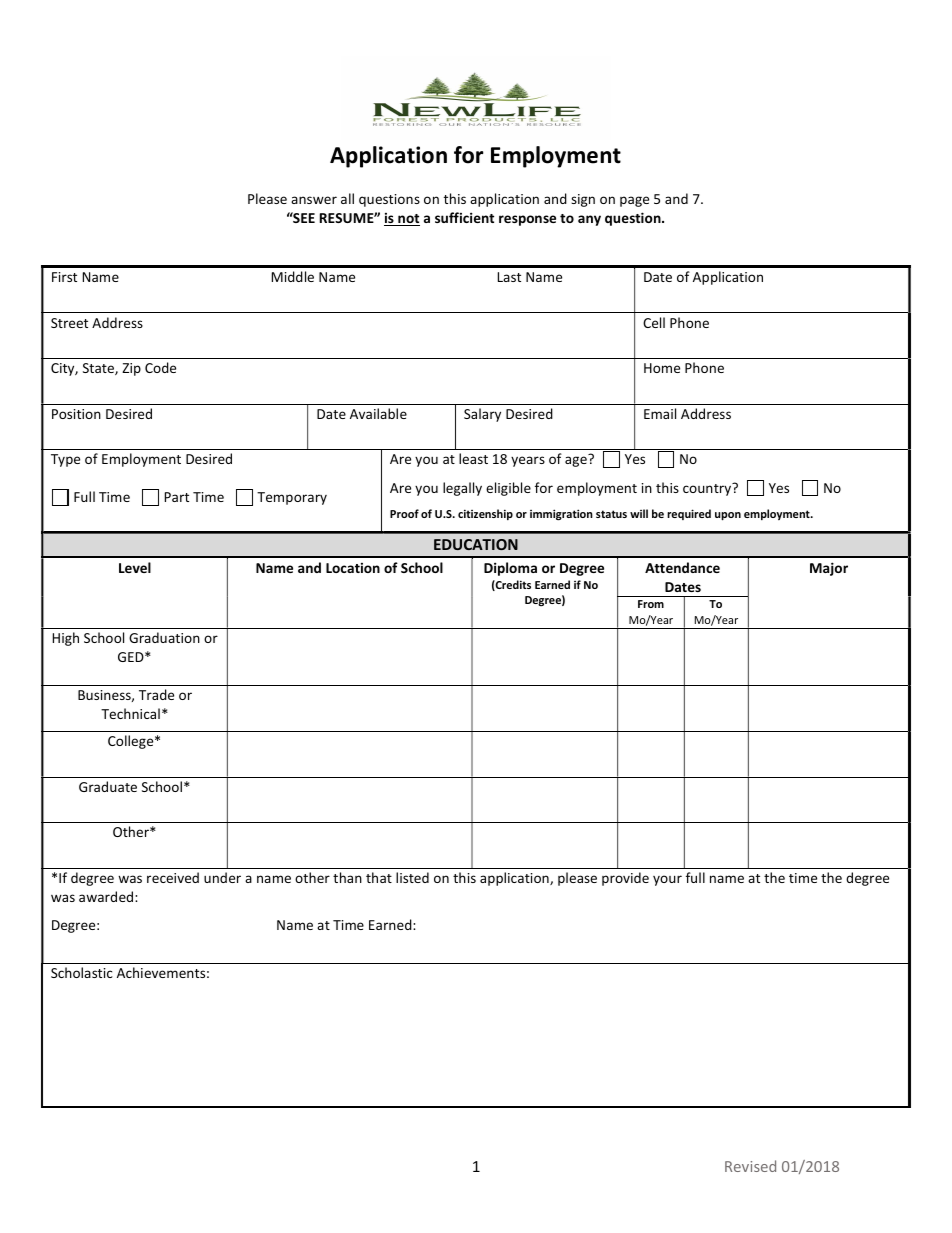 The height and width of the page is (1233, 952). Describe the element at coordinates (634, 201) in the page. I see `page` at that location.
